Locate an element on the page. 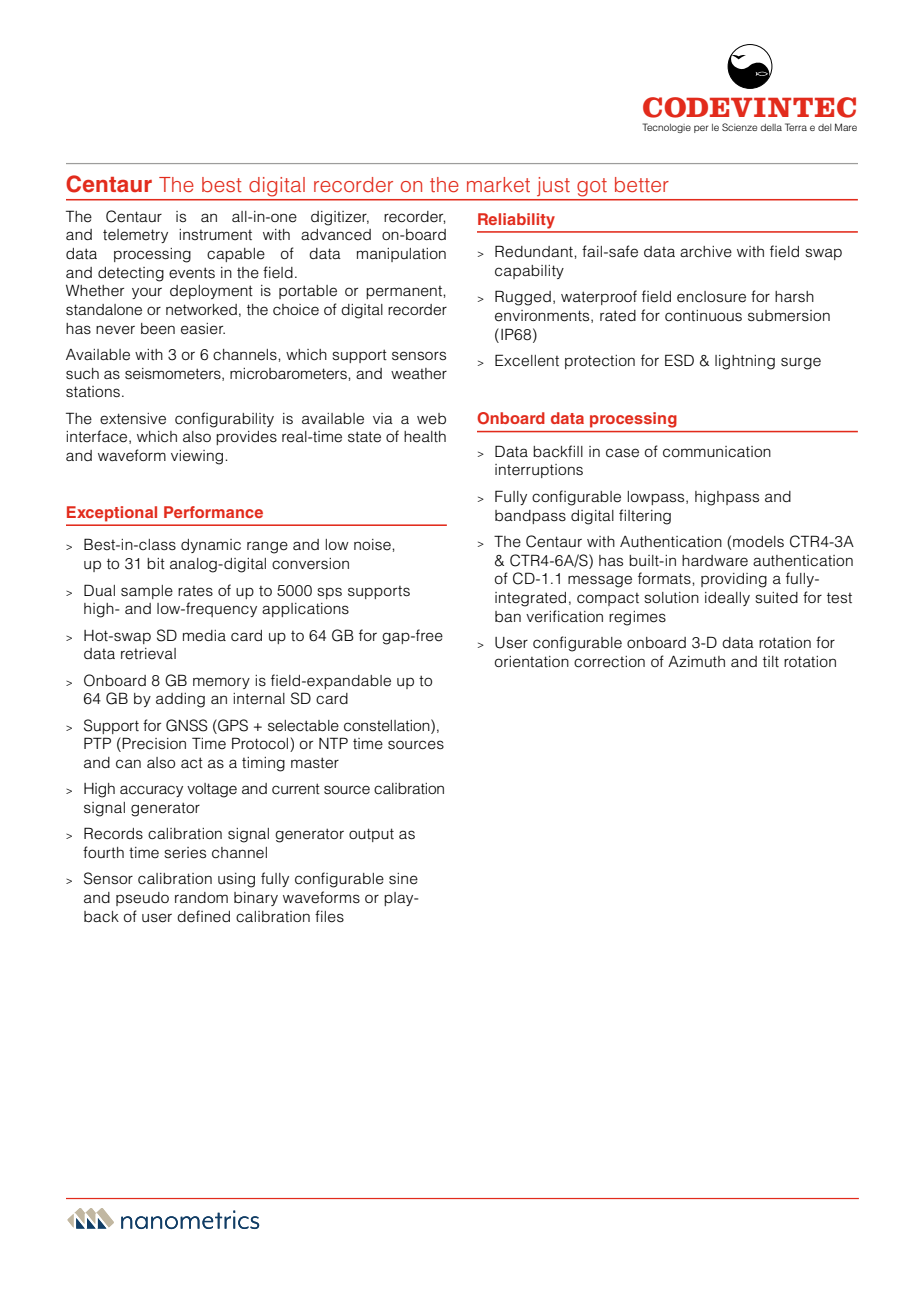 This document has width=924, height=1308. market is located at coordinates (498, 184).
